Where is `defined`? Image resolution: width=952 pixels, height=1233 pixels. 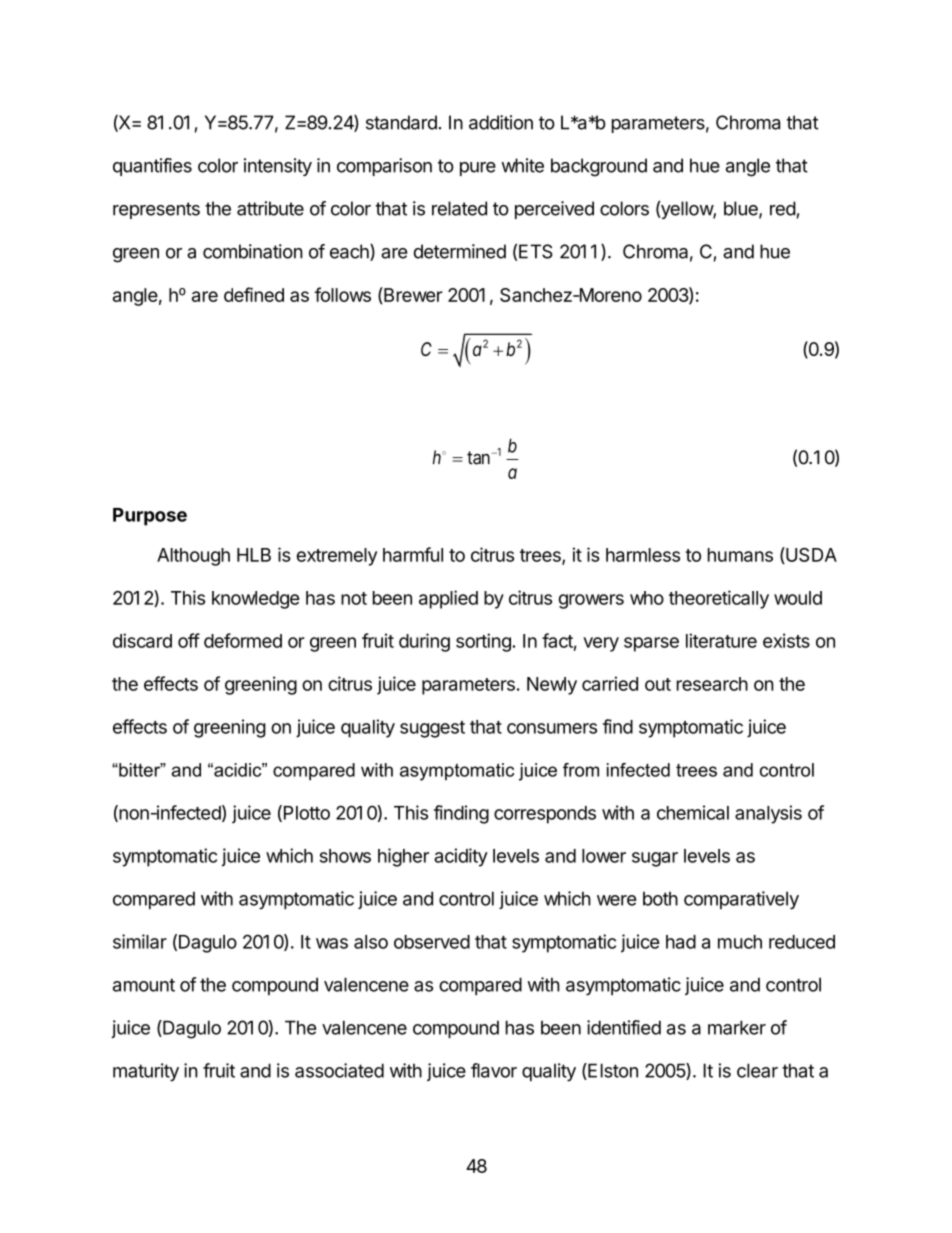 defined is located at coordinates (254, 294).
